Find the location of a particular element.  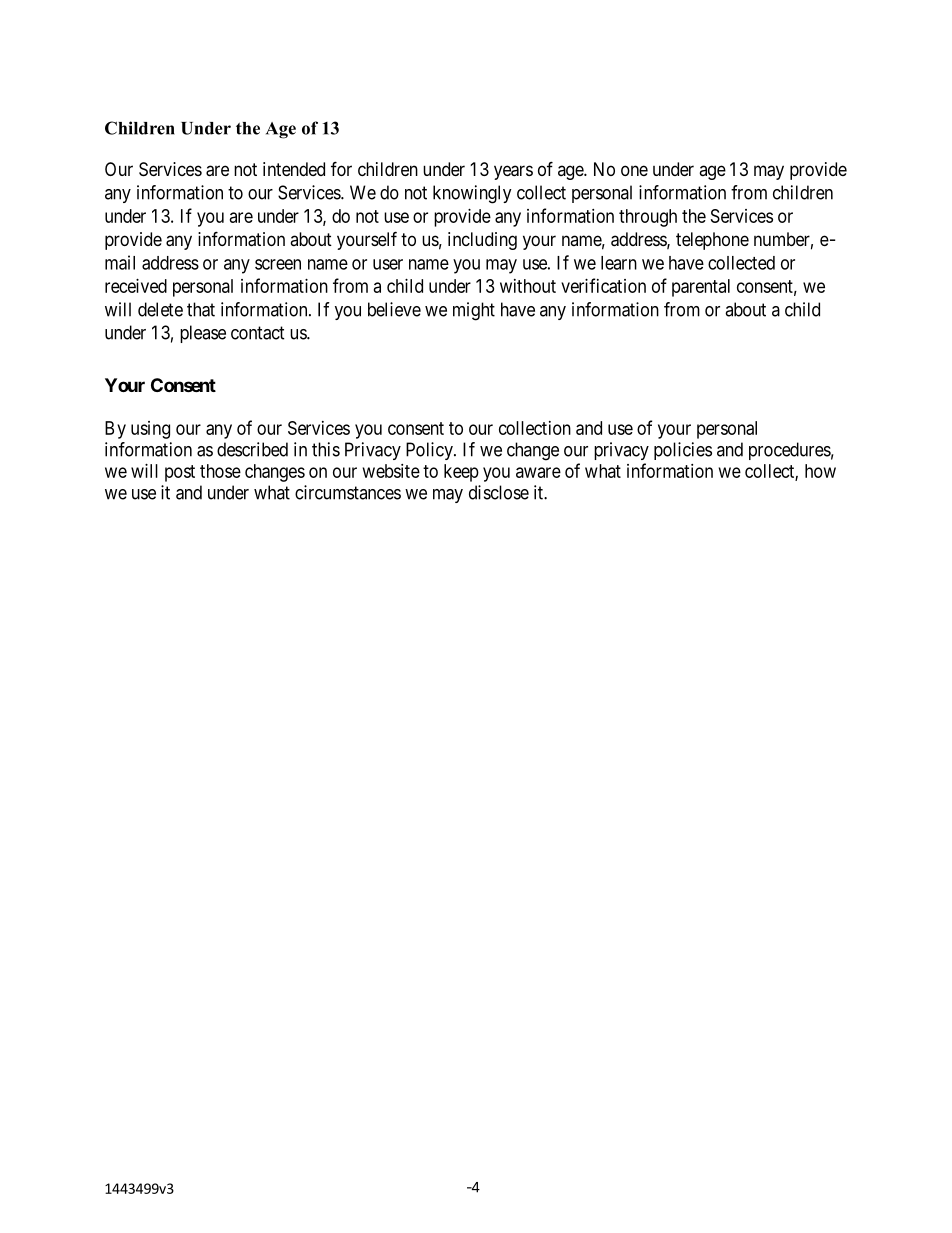

years is located at coordinates (513, 172).
